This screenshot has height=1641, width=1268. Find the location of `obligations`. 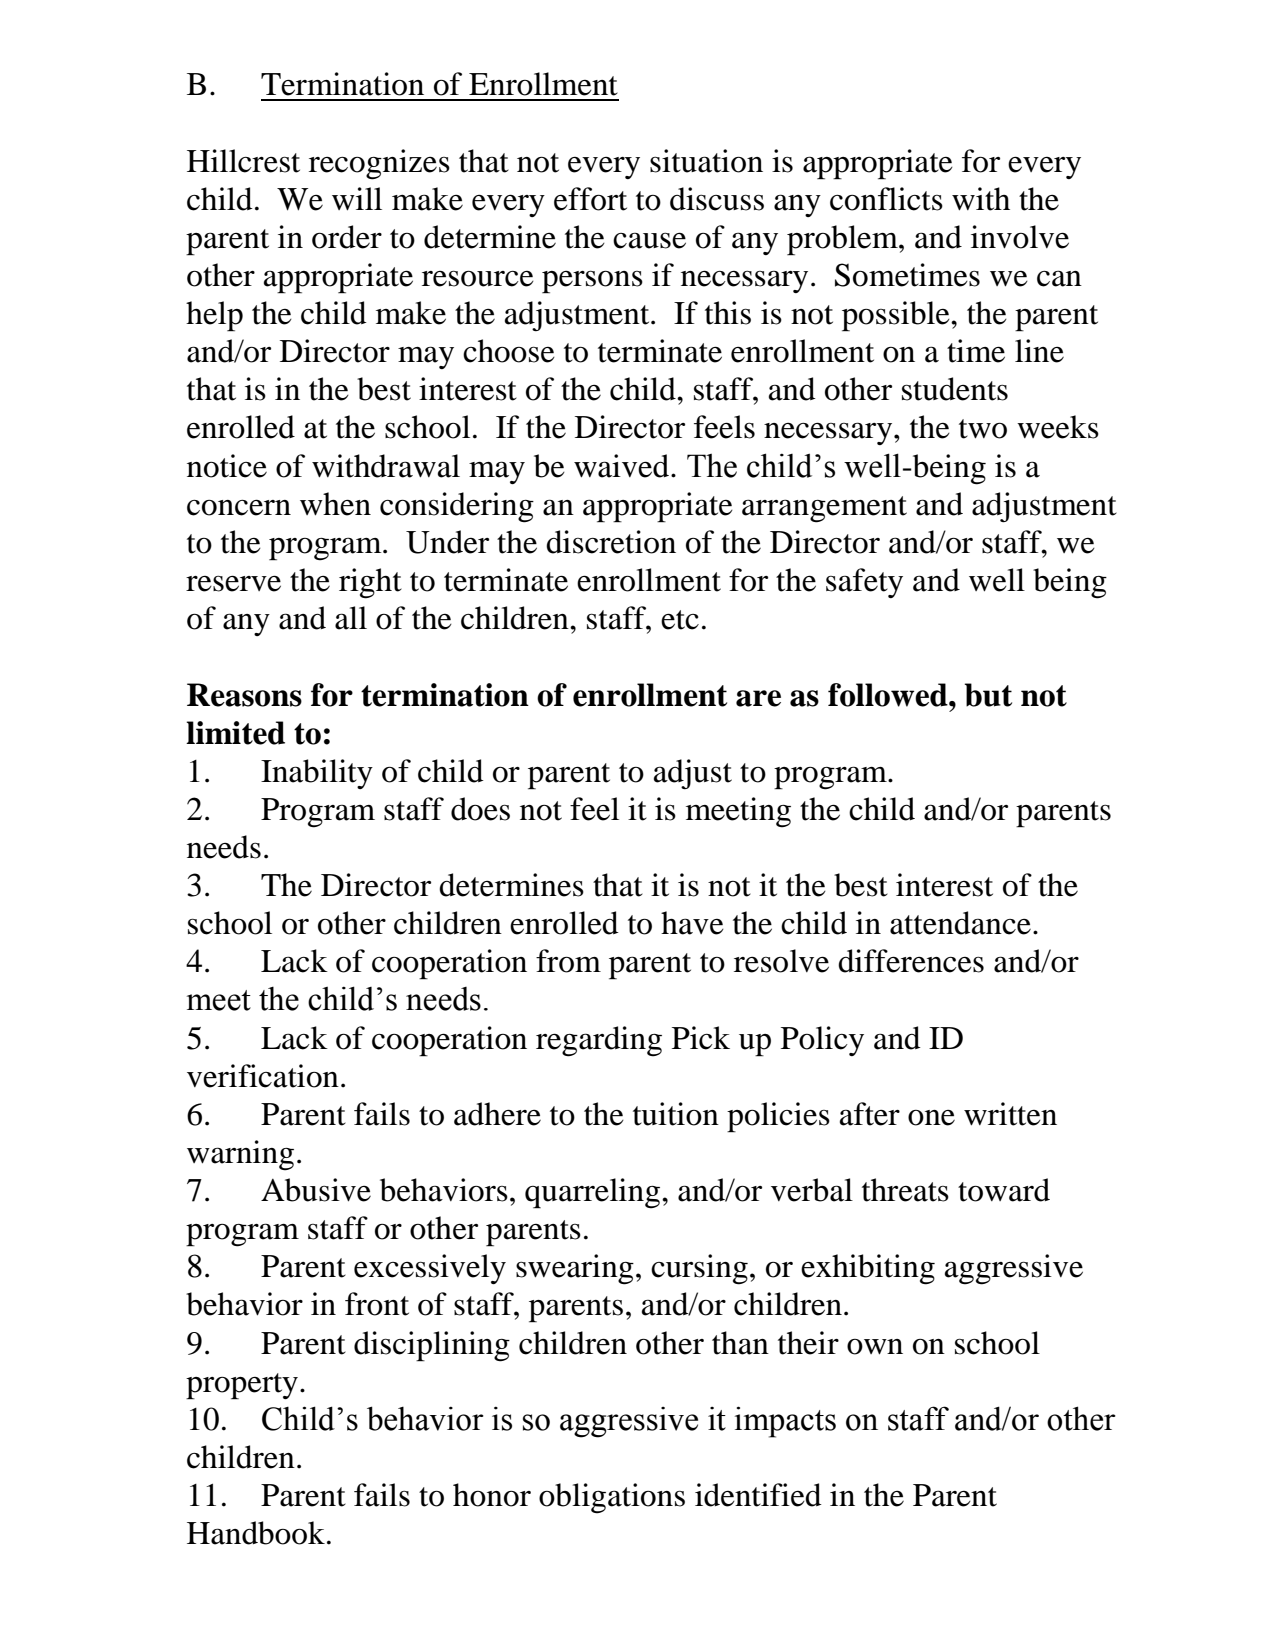

obligations is located at coordinates (612, 1498).
